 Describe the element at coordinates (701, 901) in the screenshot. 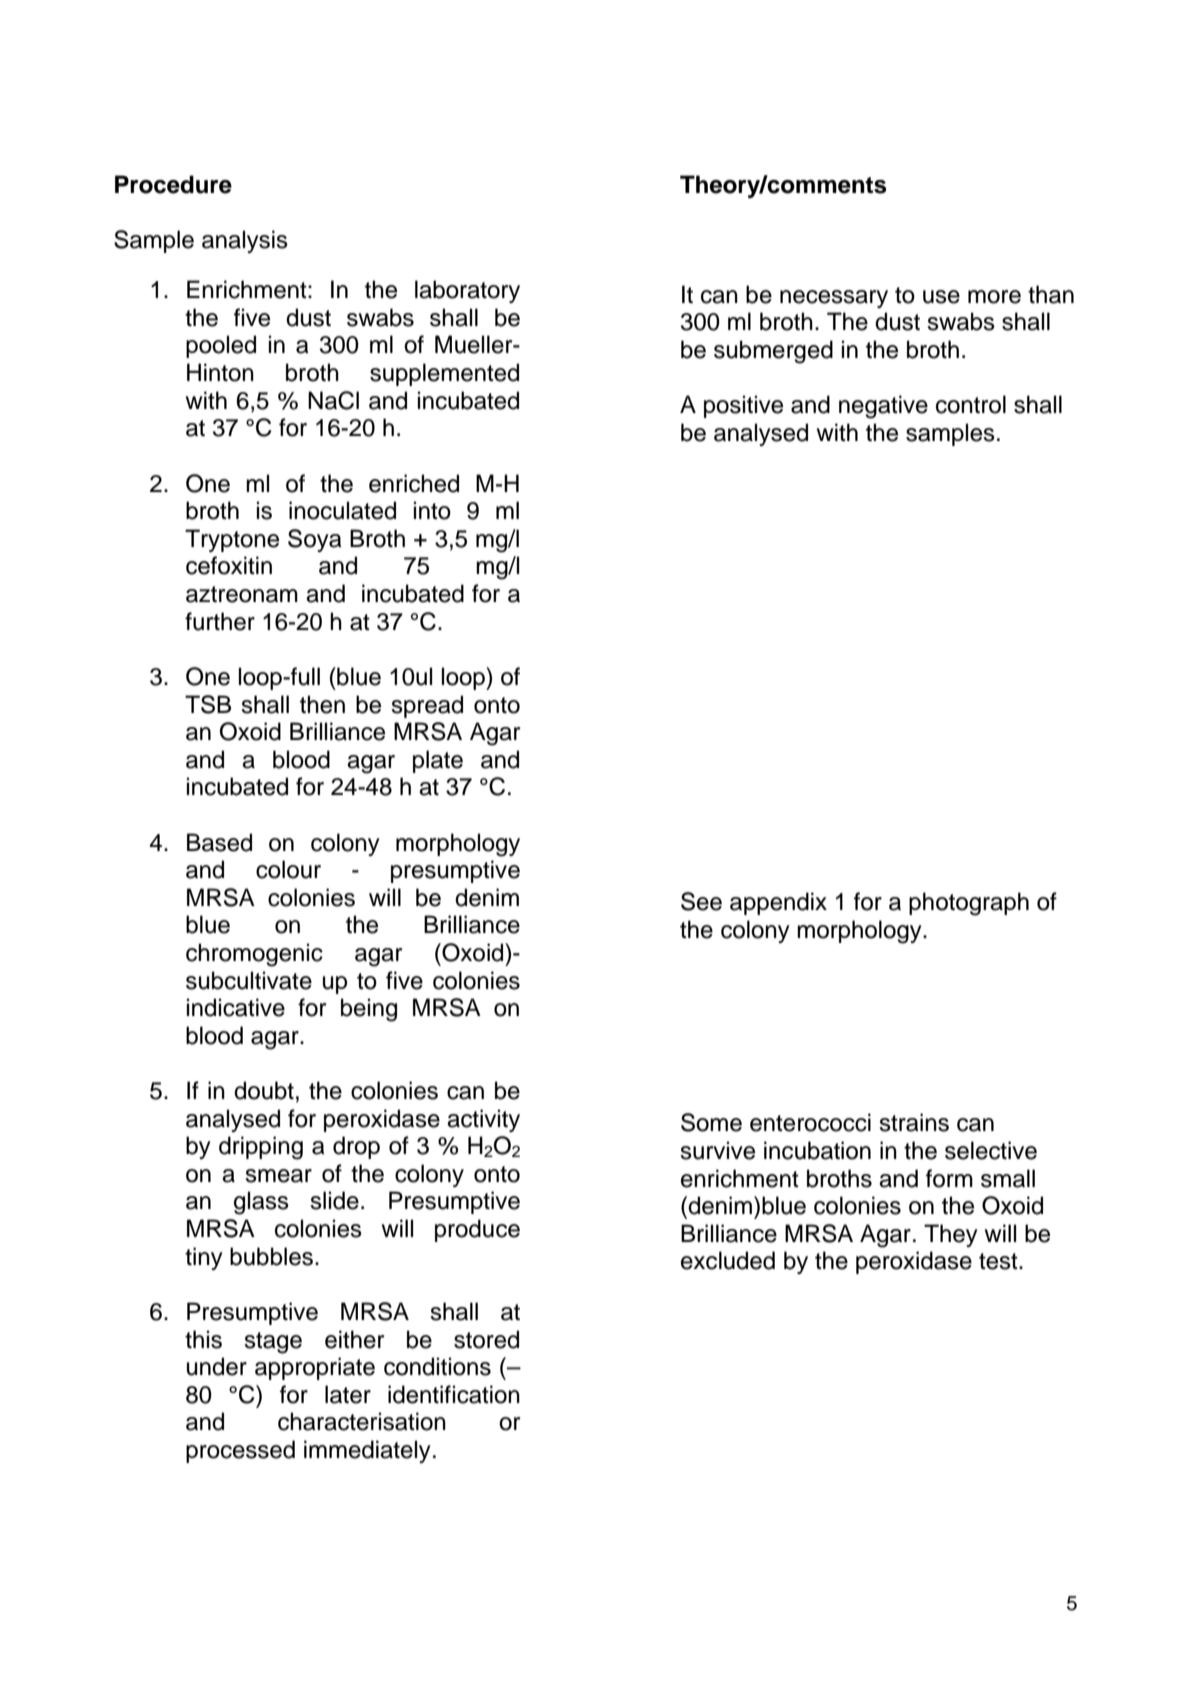

I see `See` at that location.
